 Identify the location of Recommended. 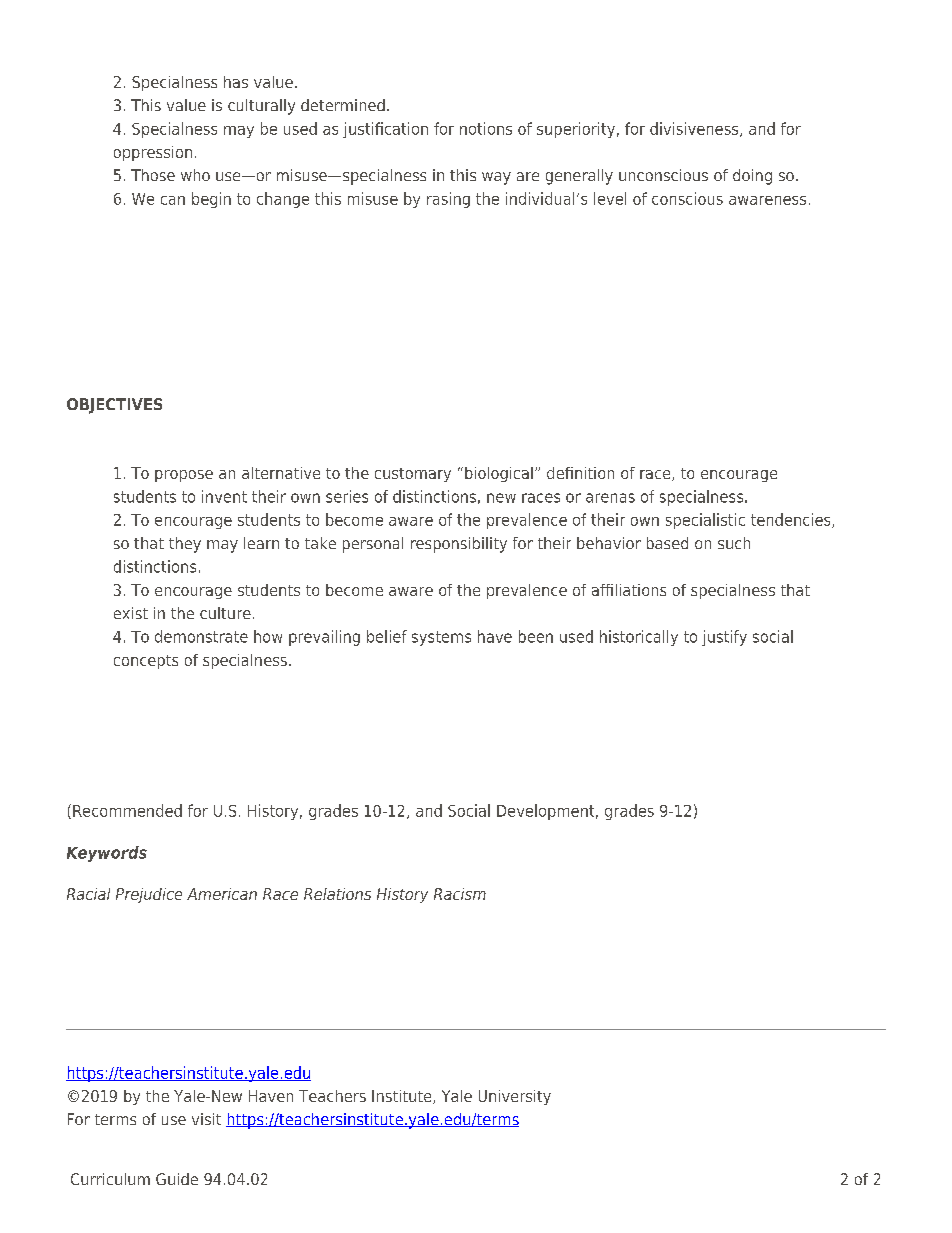
(127, 810).
